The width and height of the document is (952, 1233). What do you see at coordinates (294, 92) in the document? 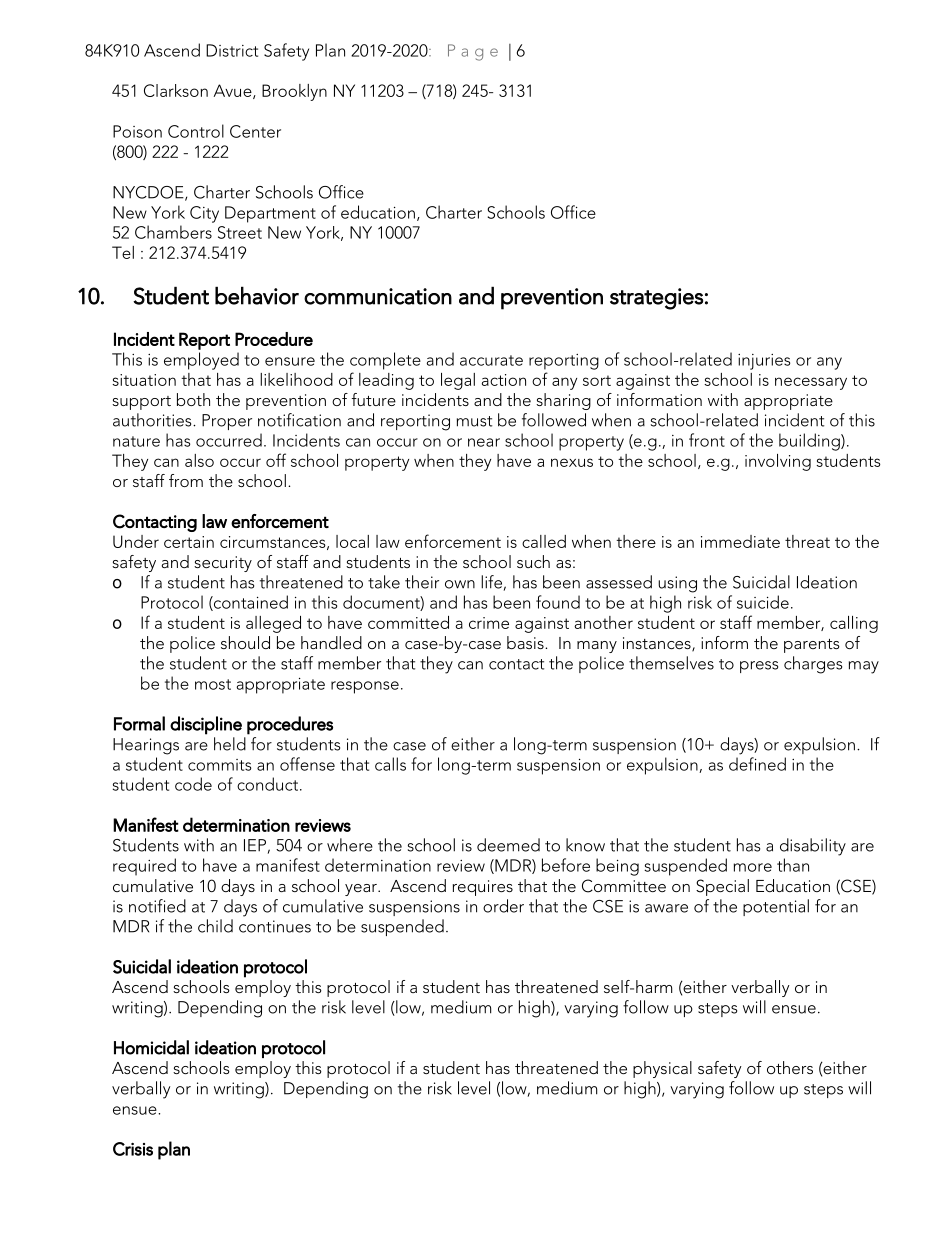
I see `Brooklyn` at bounding box center [294, 92].
